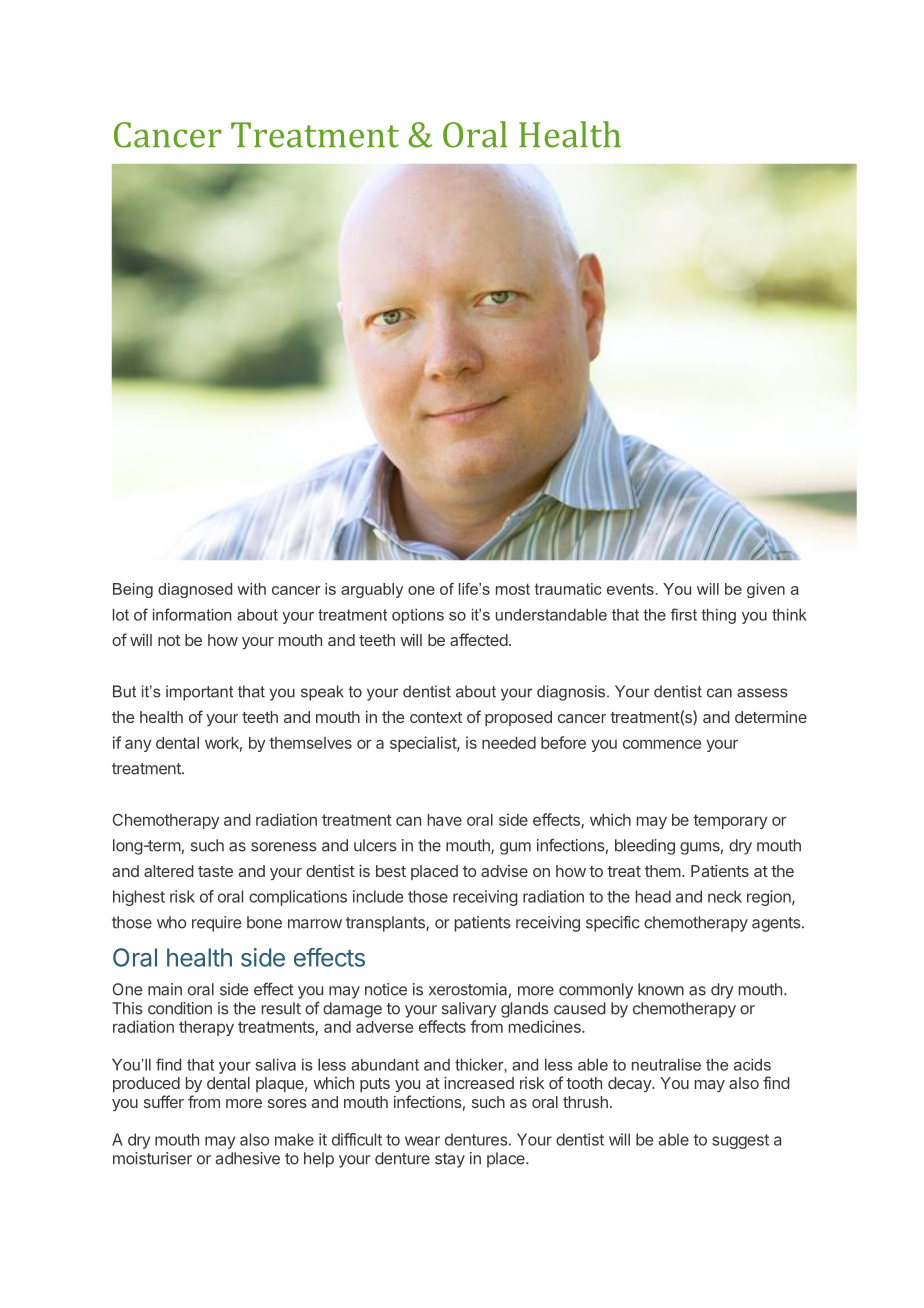 This screenshot has width=924, height=1308. I want to click on condition, so click(180, 1008).
